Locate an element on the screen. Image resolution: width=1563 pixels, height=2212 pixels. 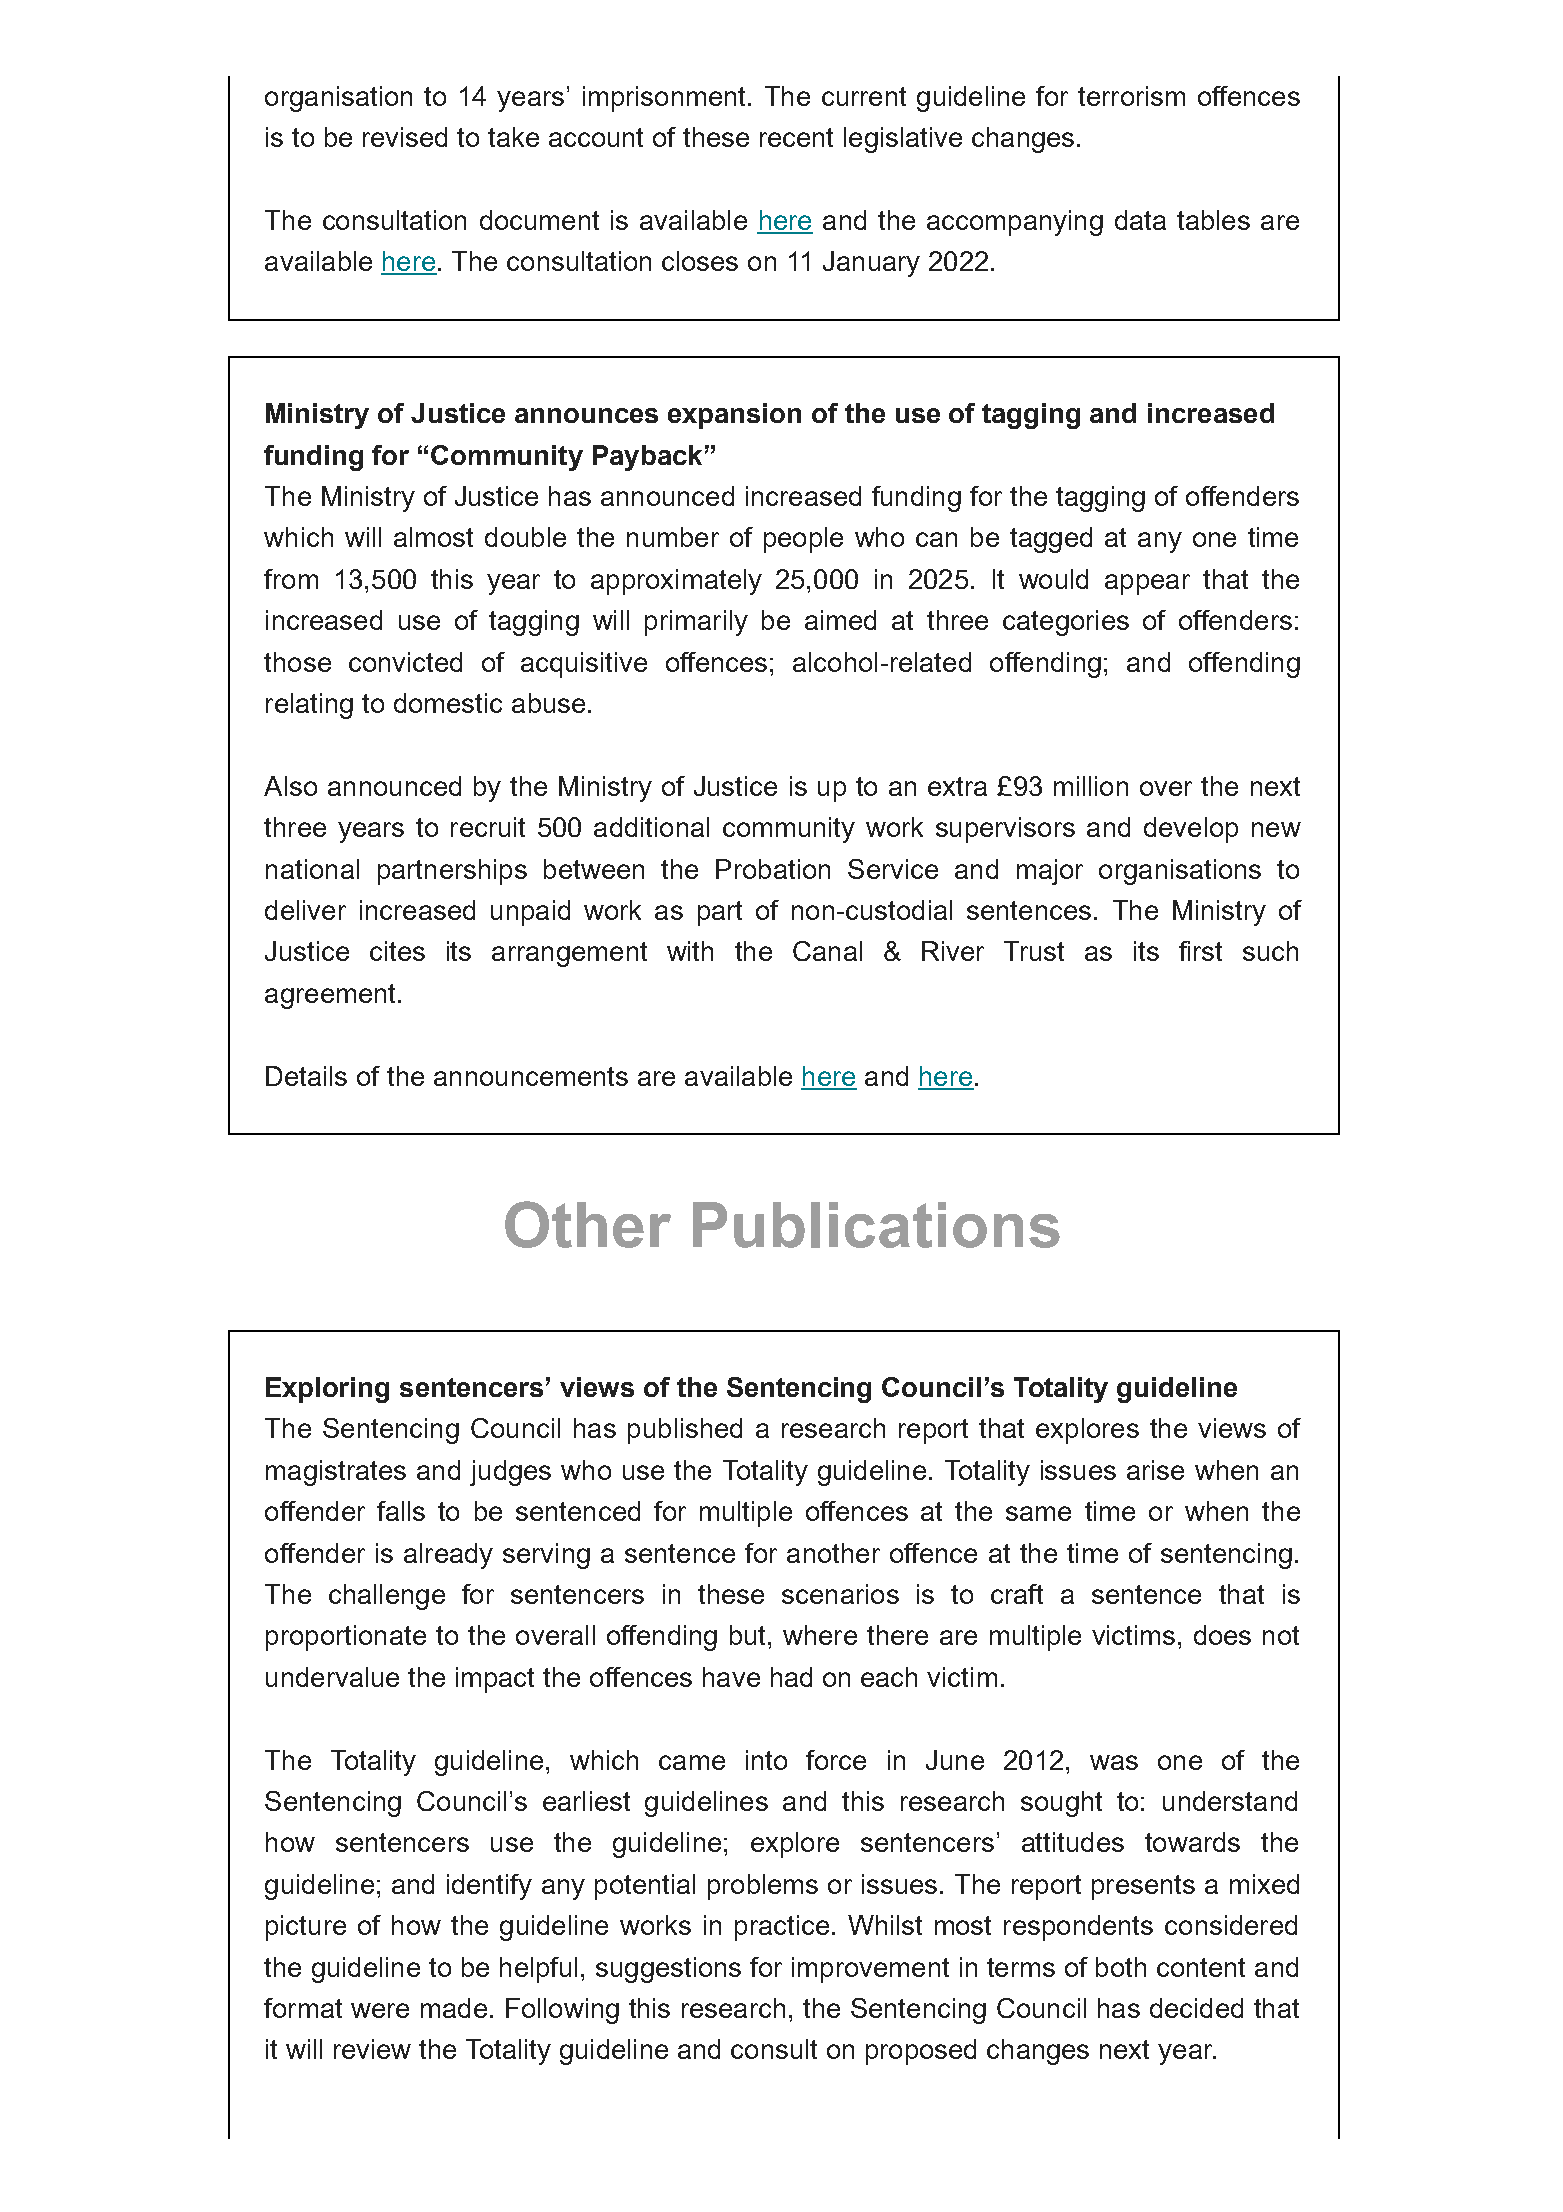
revised is located at coordinates (405, 137).
